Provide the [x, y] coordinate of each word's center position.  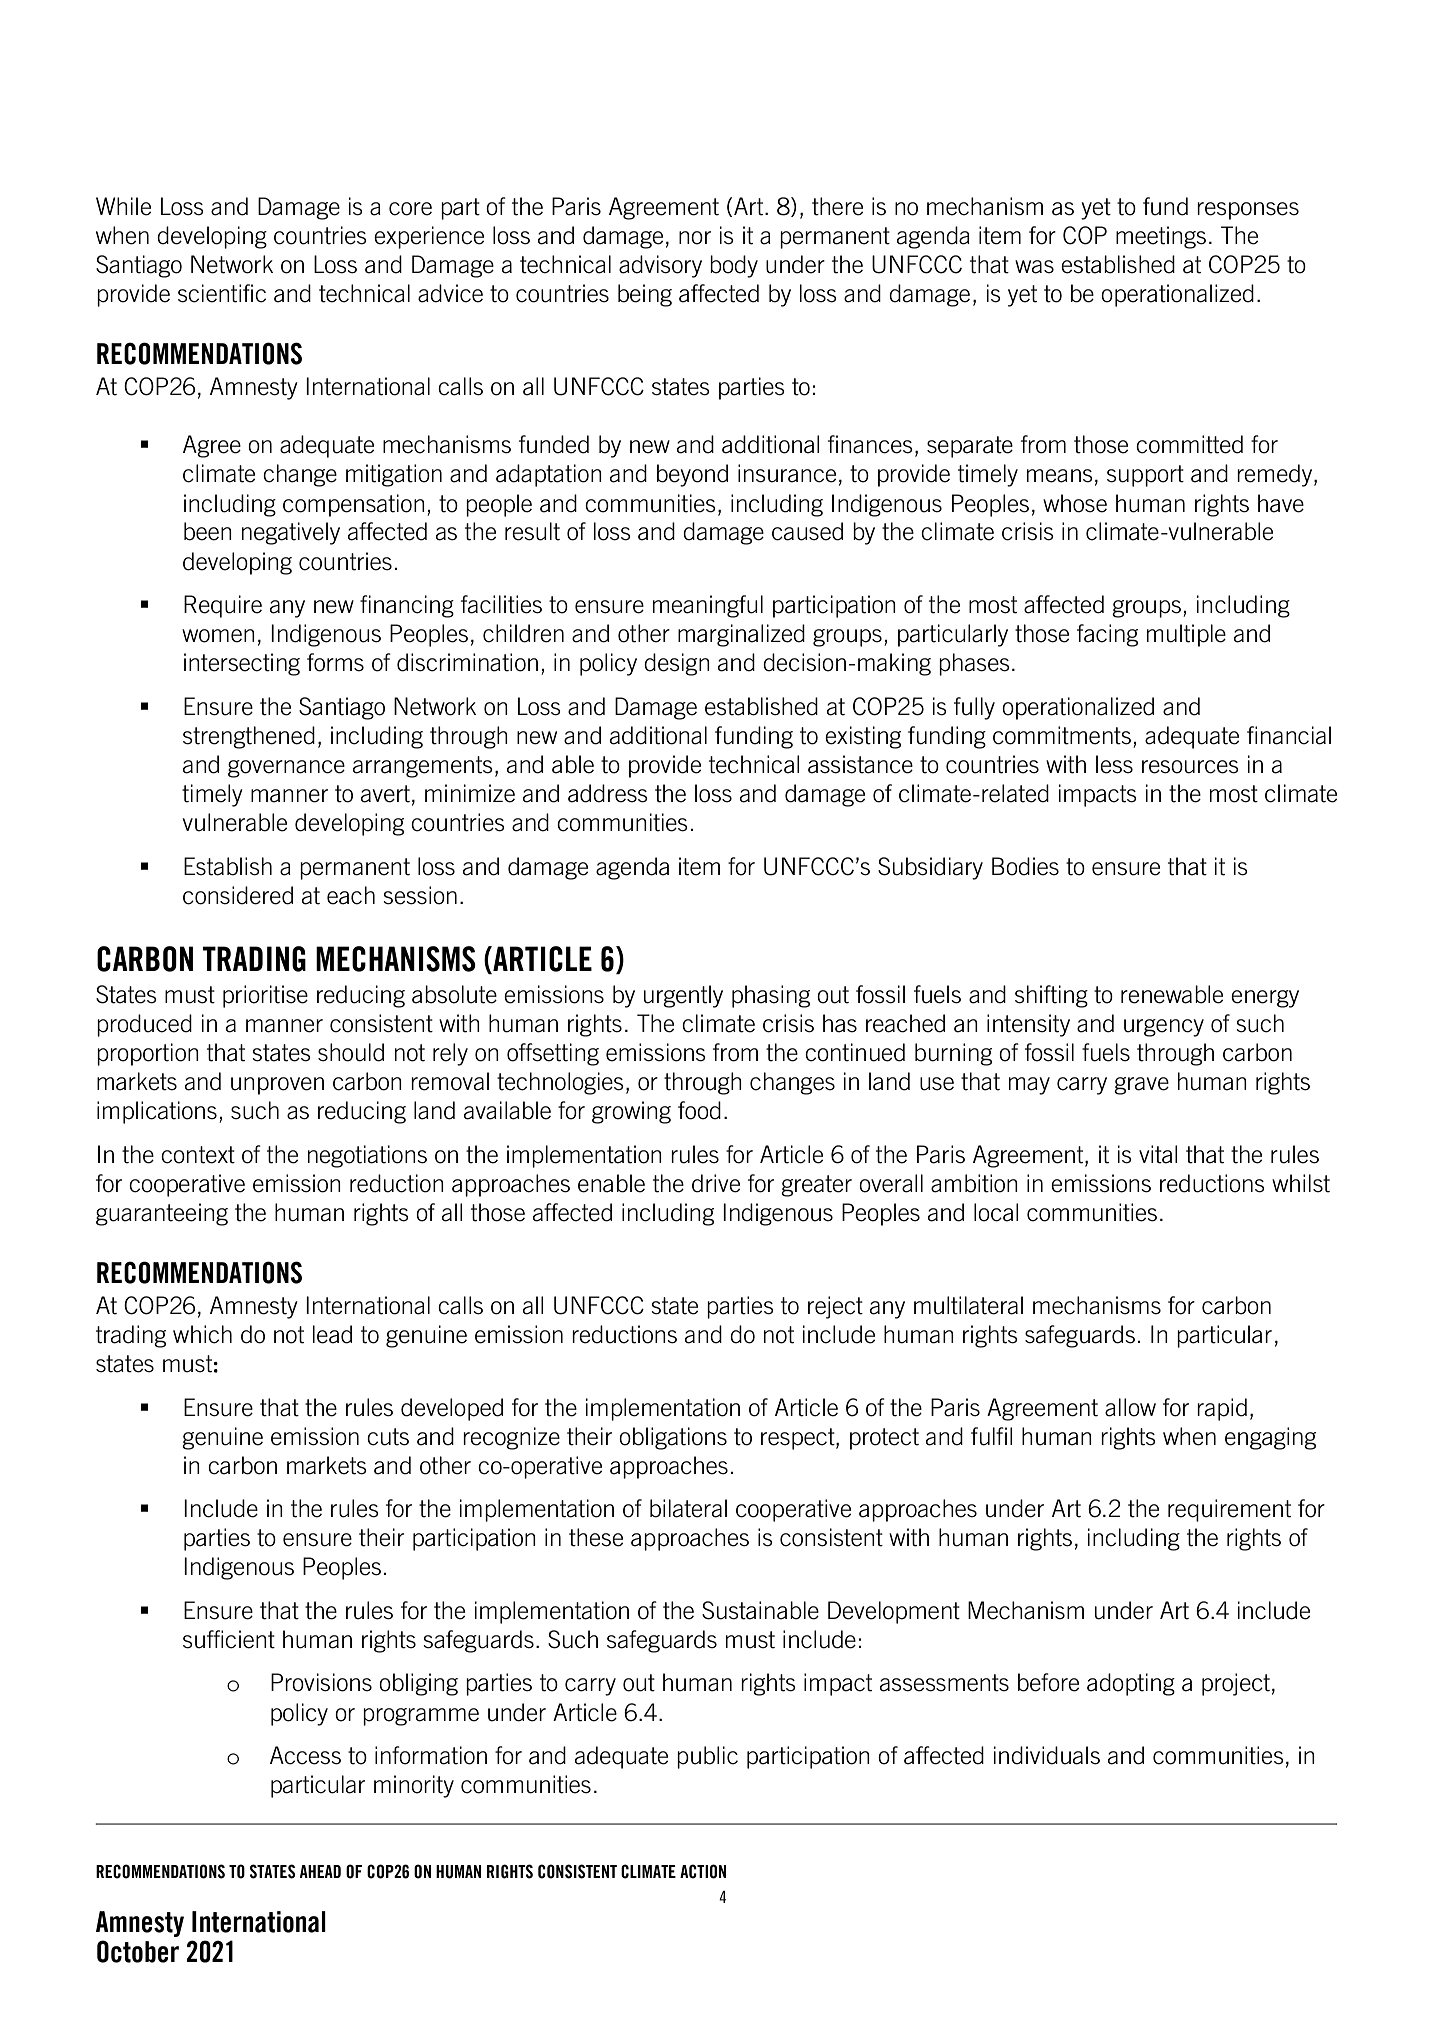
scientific [222, 293]
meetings [1161, 237]
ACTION [703, 1871]
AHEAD [320, 1871]
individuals [1047, 1755]
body [734, 266]
